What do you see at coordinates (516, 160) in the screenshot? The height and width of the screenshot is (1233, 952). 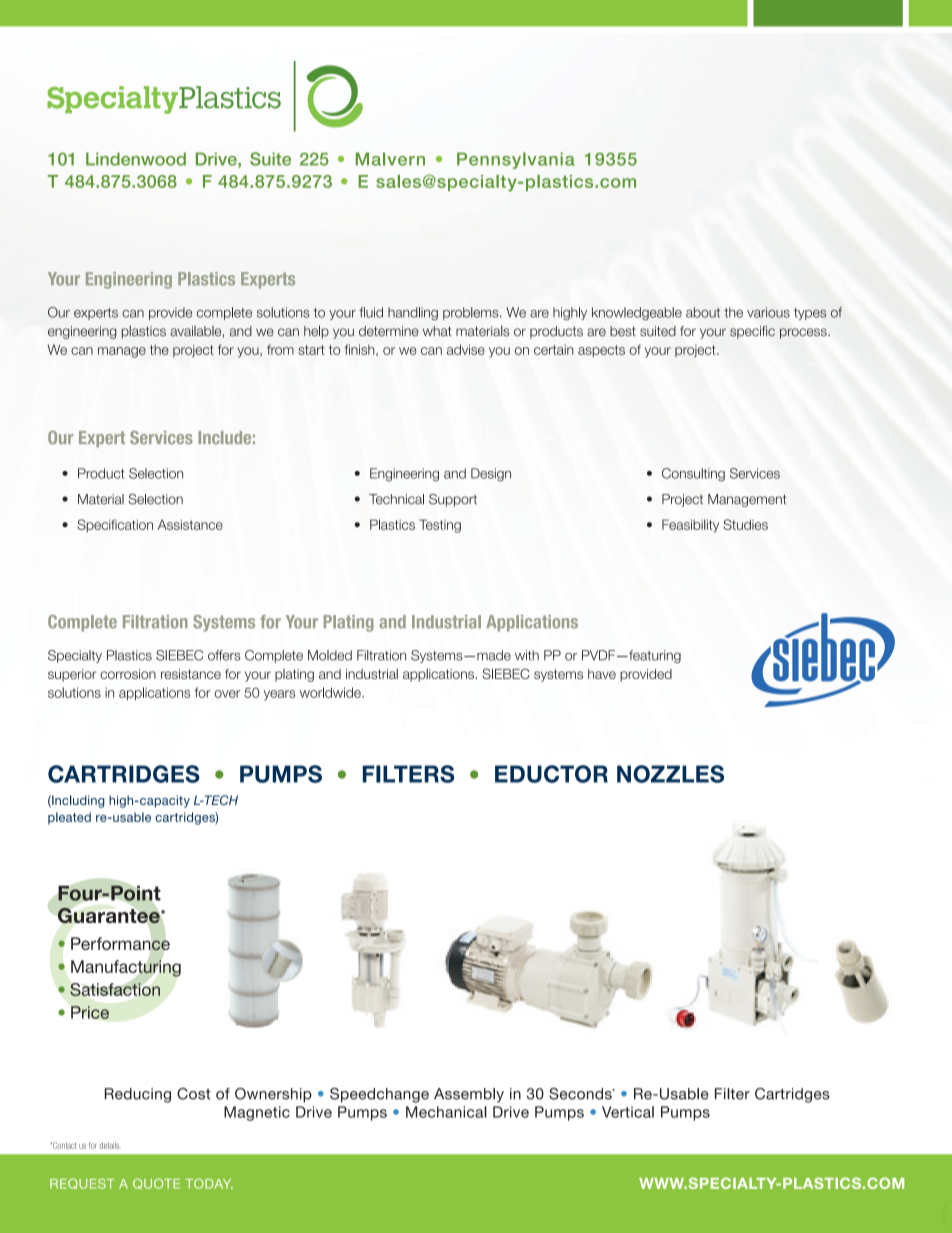 I see `Pennsylvania` at bounding box center [516, 160].
